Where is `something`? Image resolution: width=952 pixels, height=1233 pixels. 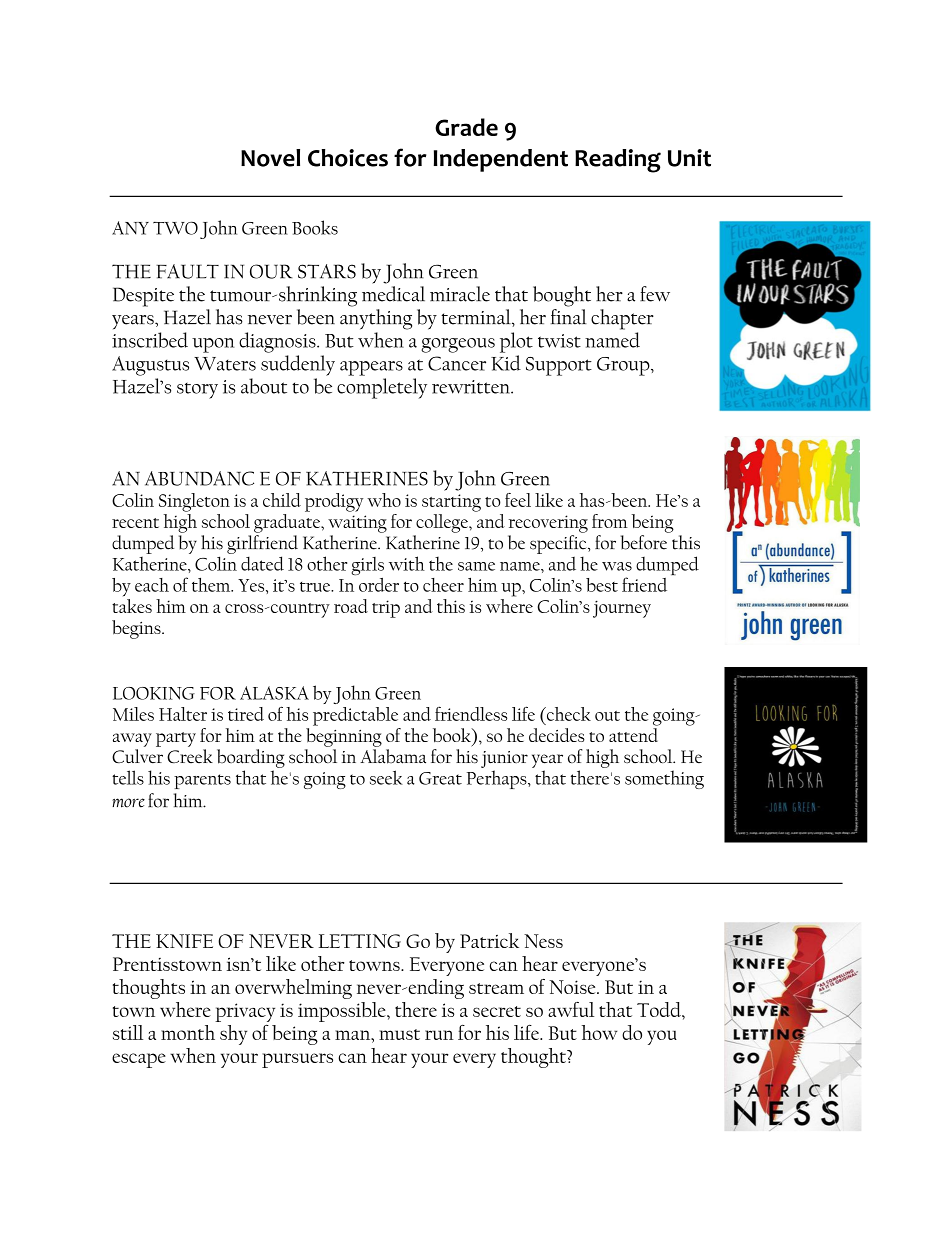 something is located at coordinates (664, 779).
